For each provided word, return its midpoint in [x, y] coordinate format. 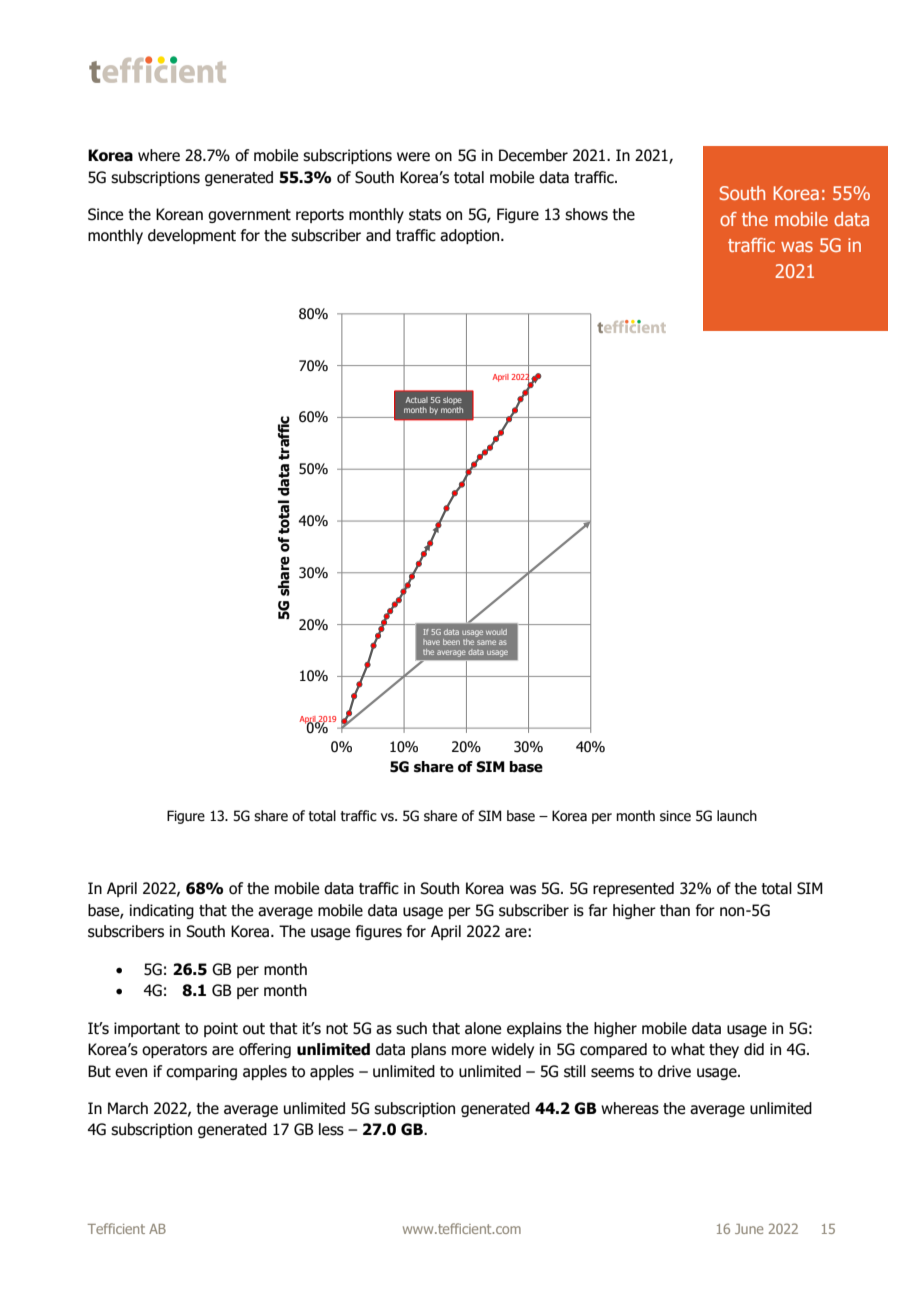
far [598, 910]
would [496, 632]
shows [586, 214]
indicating [162, 911]
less [331, 1129]
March [128, 1108]
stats [425, 215]
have [431, 642]
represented [633, 889]
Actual [417, 400]
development [192, 236]
